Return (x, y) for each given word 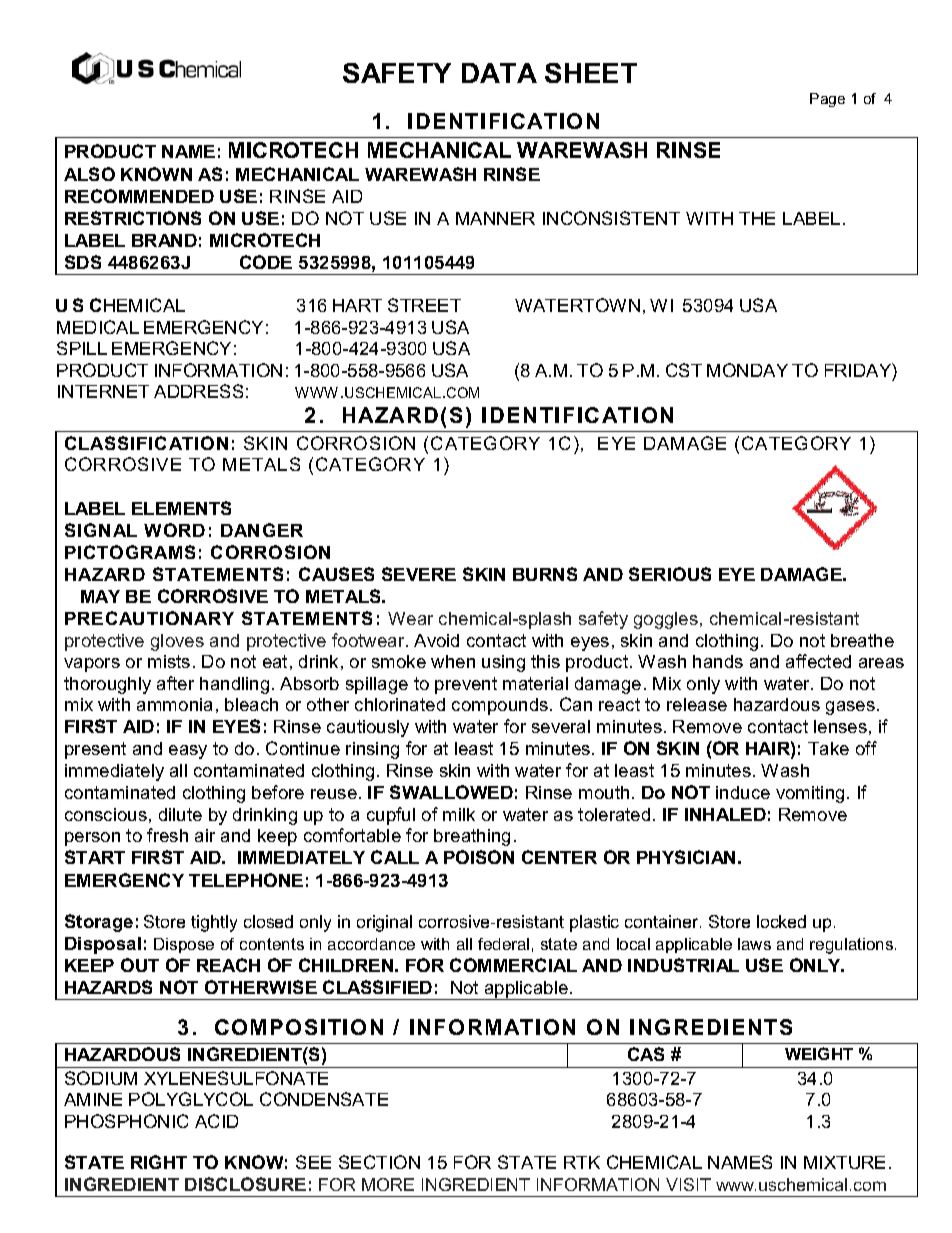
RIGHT (159, 1162)
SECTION (379, 1162)
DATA (499, 73)
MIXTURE (844, 1162)
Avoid (436, 640)
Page (827, 100)
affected (818, 661)
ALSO (89, 174)
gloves (177, 642)
